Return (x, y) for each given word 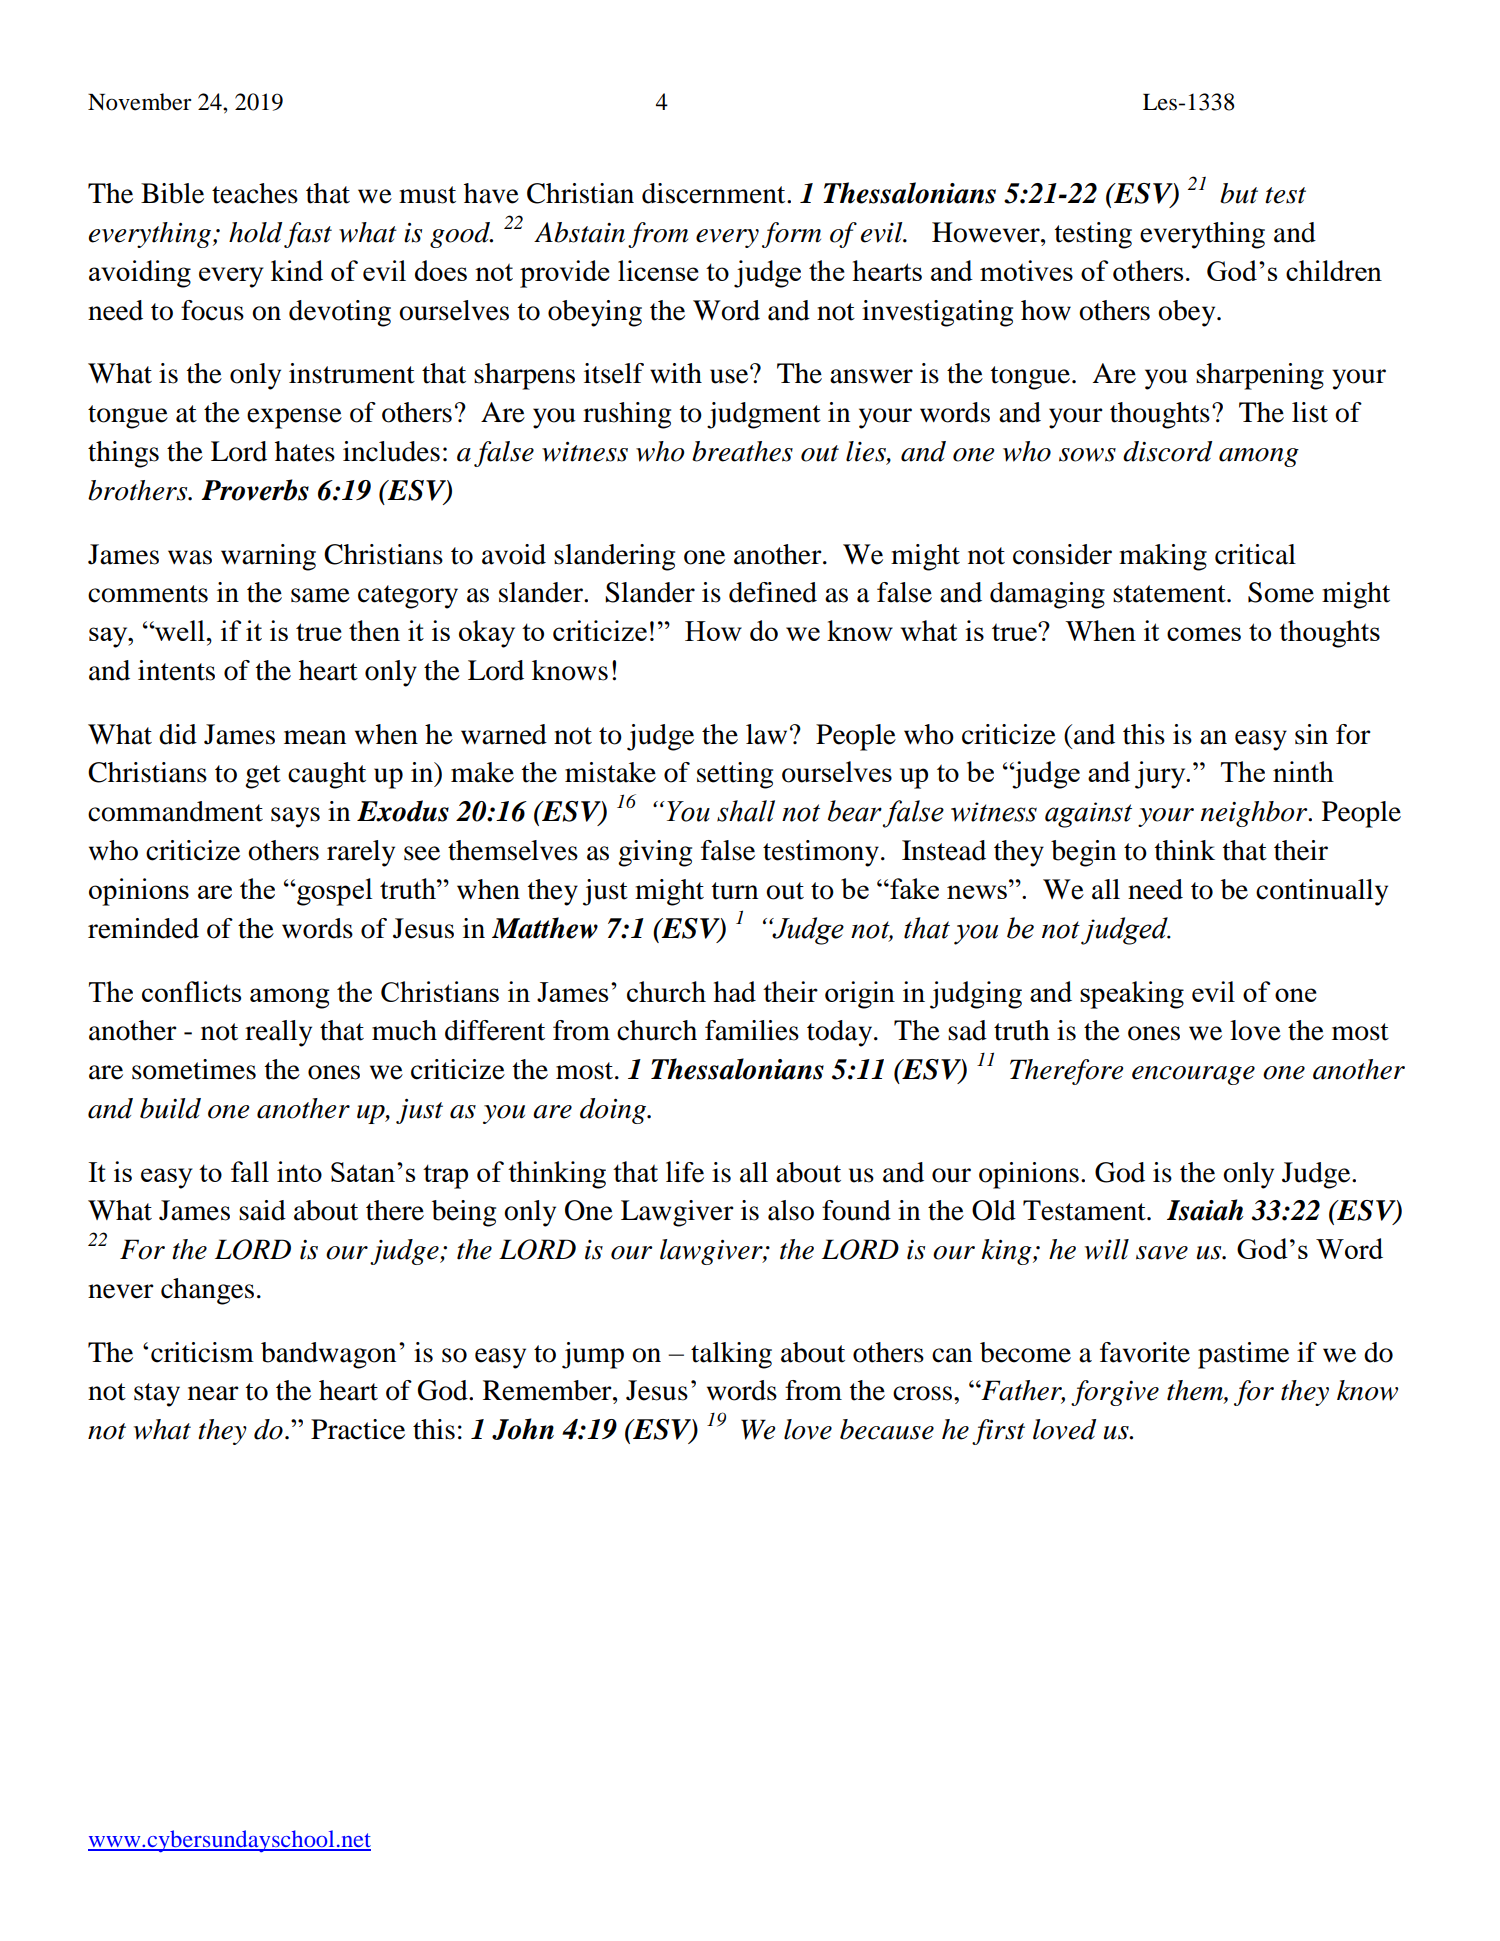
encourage (1193, 1075)
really (278, 1033)
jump (593, 1355)
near (213, 1393)
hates (305, 451)
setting (735, 775)
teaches (255, 193)
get (263, 777)
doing (614, 1111)
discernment (715, 193)
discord (1167, 451)
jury (1161, 775)
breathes (742, 451)
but (1239, 193)
